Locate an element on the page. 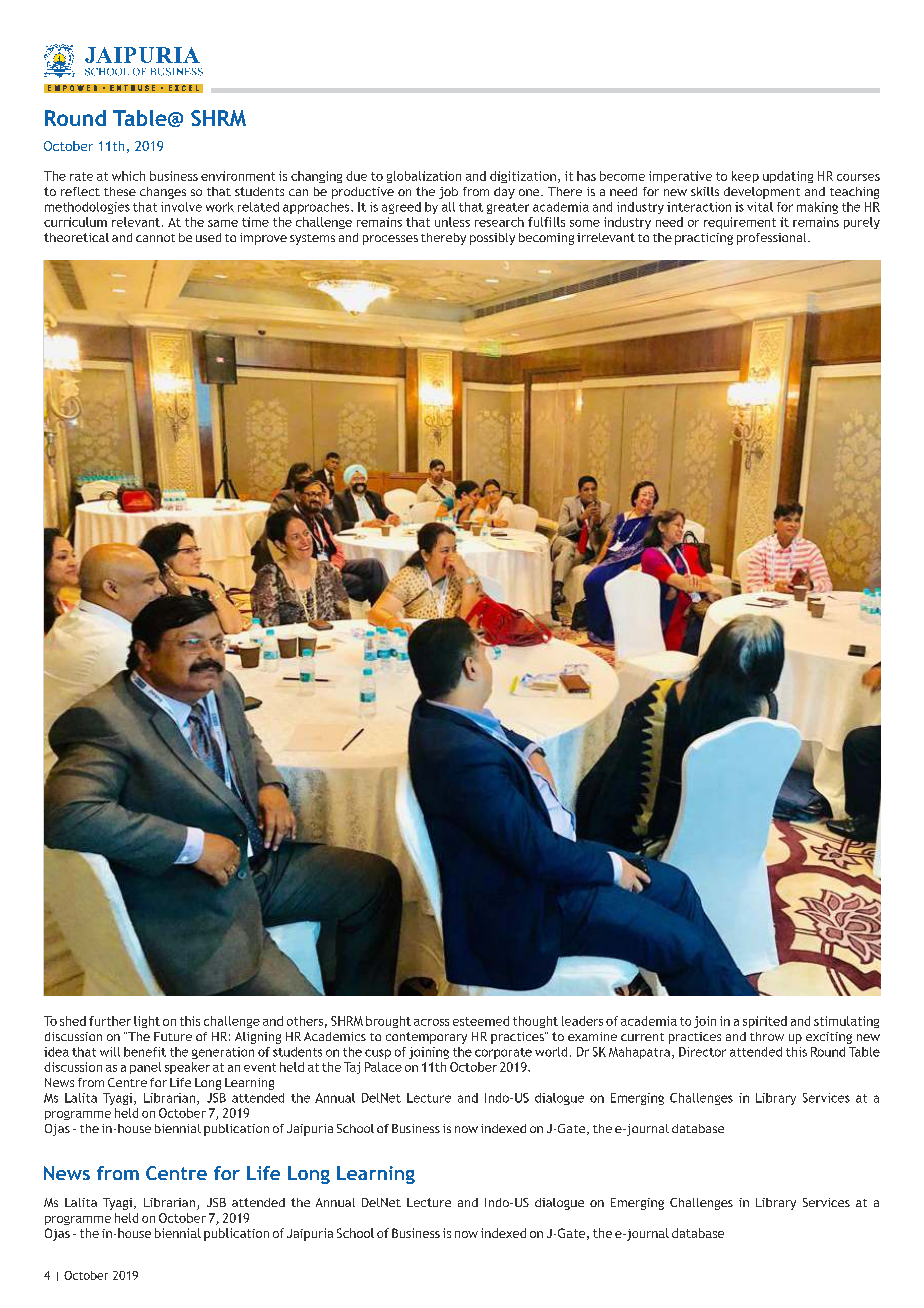 The width and height of the image is (924, 1308). changes is located at coordinates (163, 193).
